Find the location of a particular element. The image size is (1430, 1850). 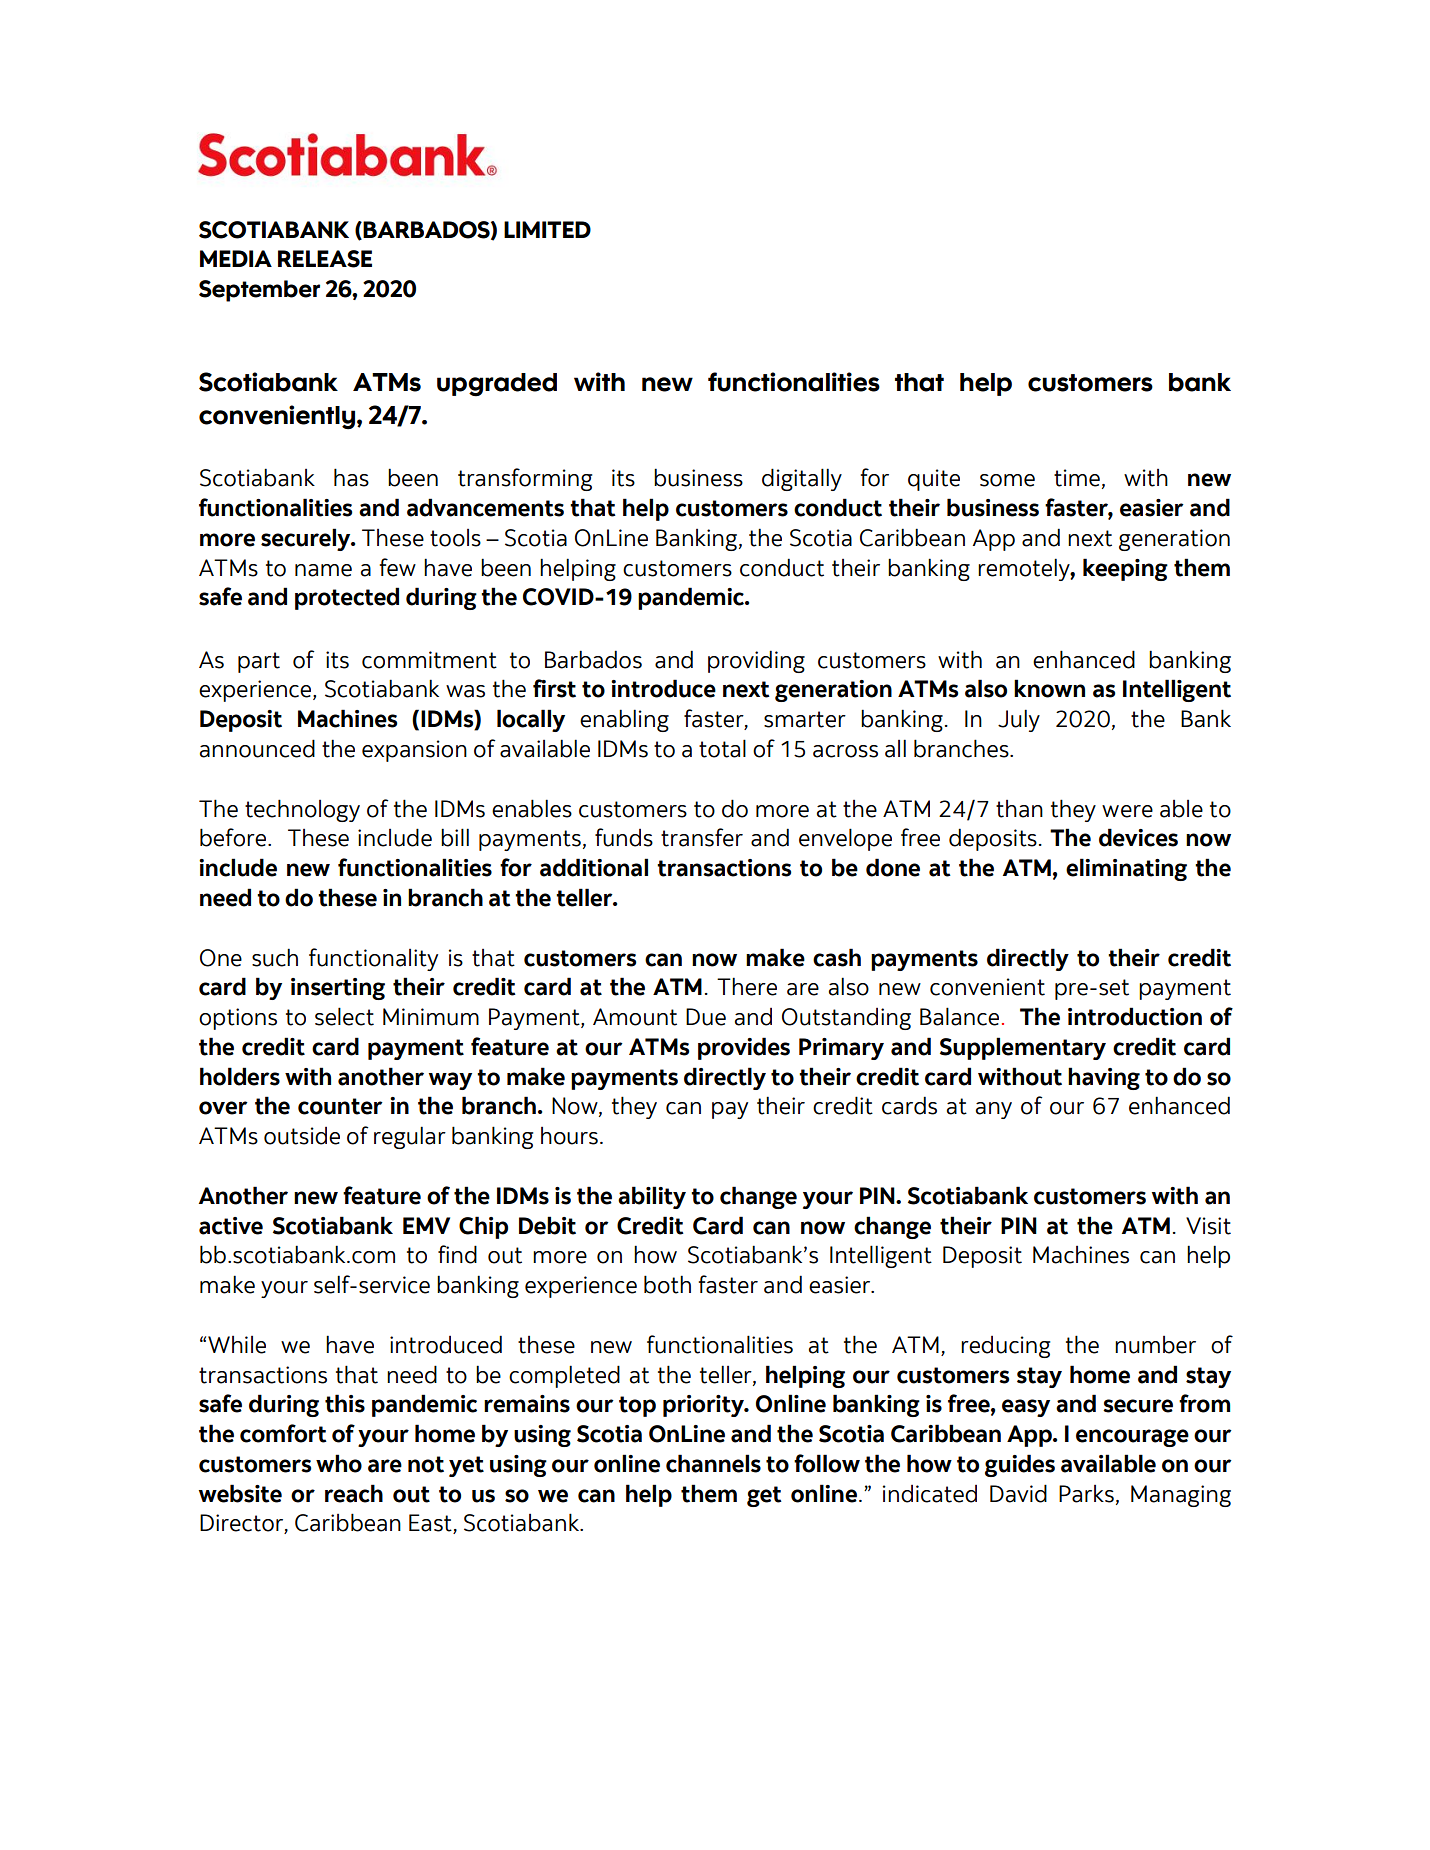

LIMITED is located at coordinates (547, 229).
